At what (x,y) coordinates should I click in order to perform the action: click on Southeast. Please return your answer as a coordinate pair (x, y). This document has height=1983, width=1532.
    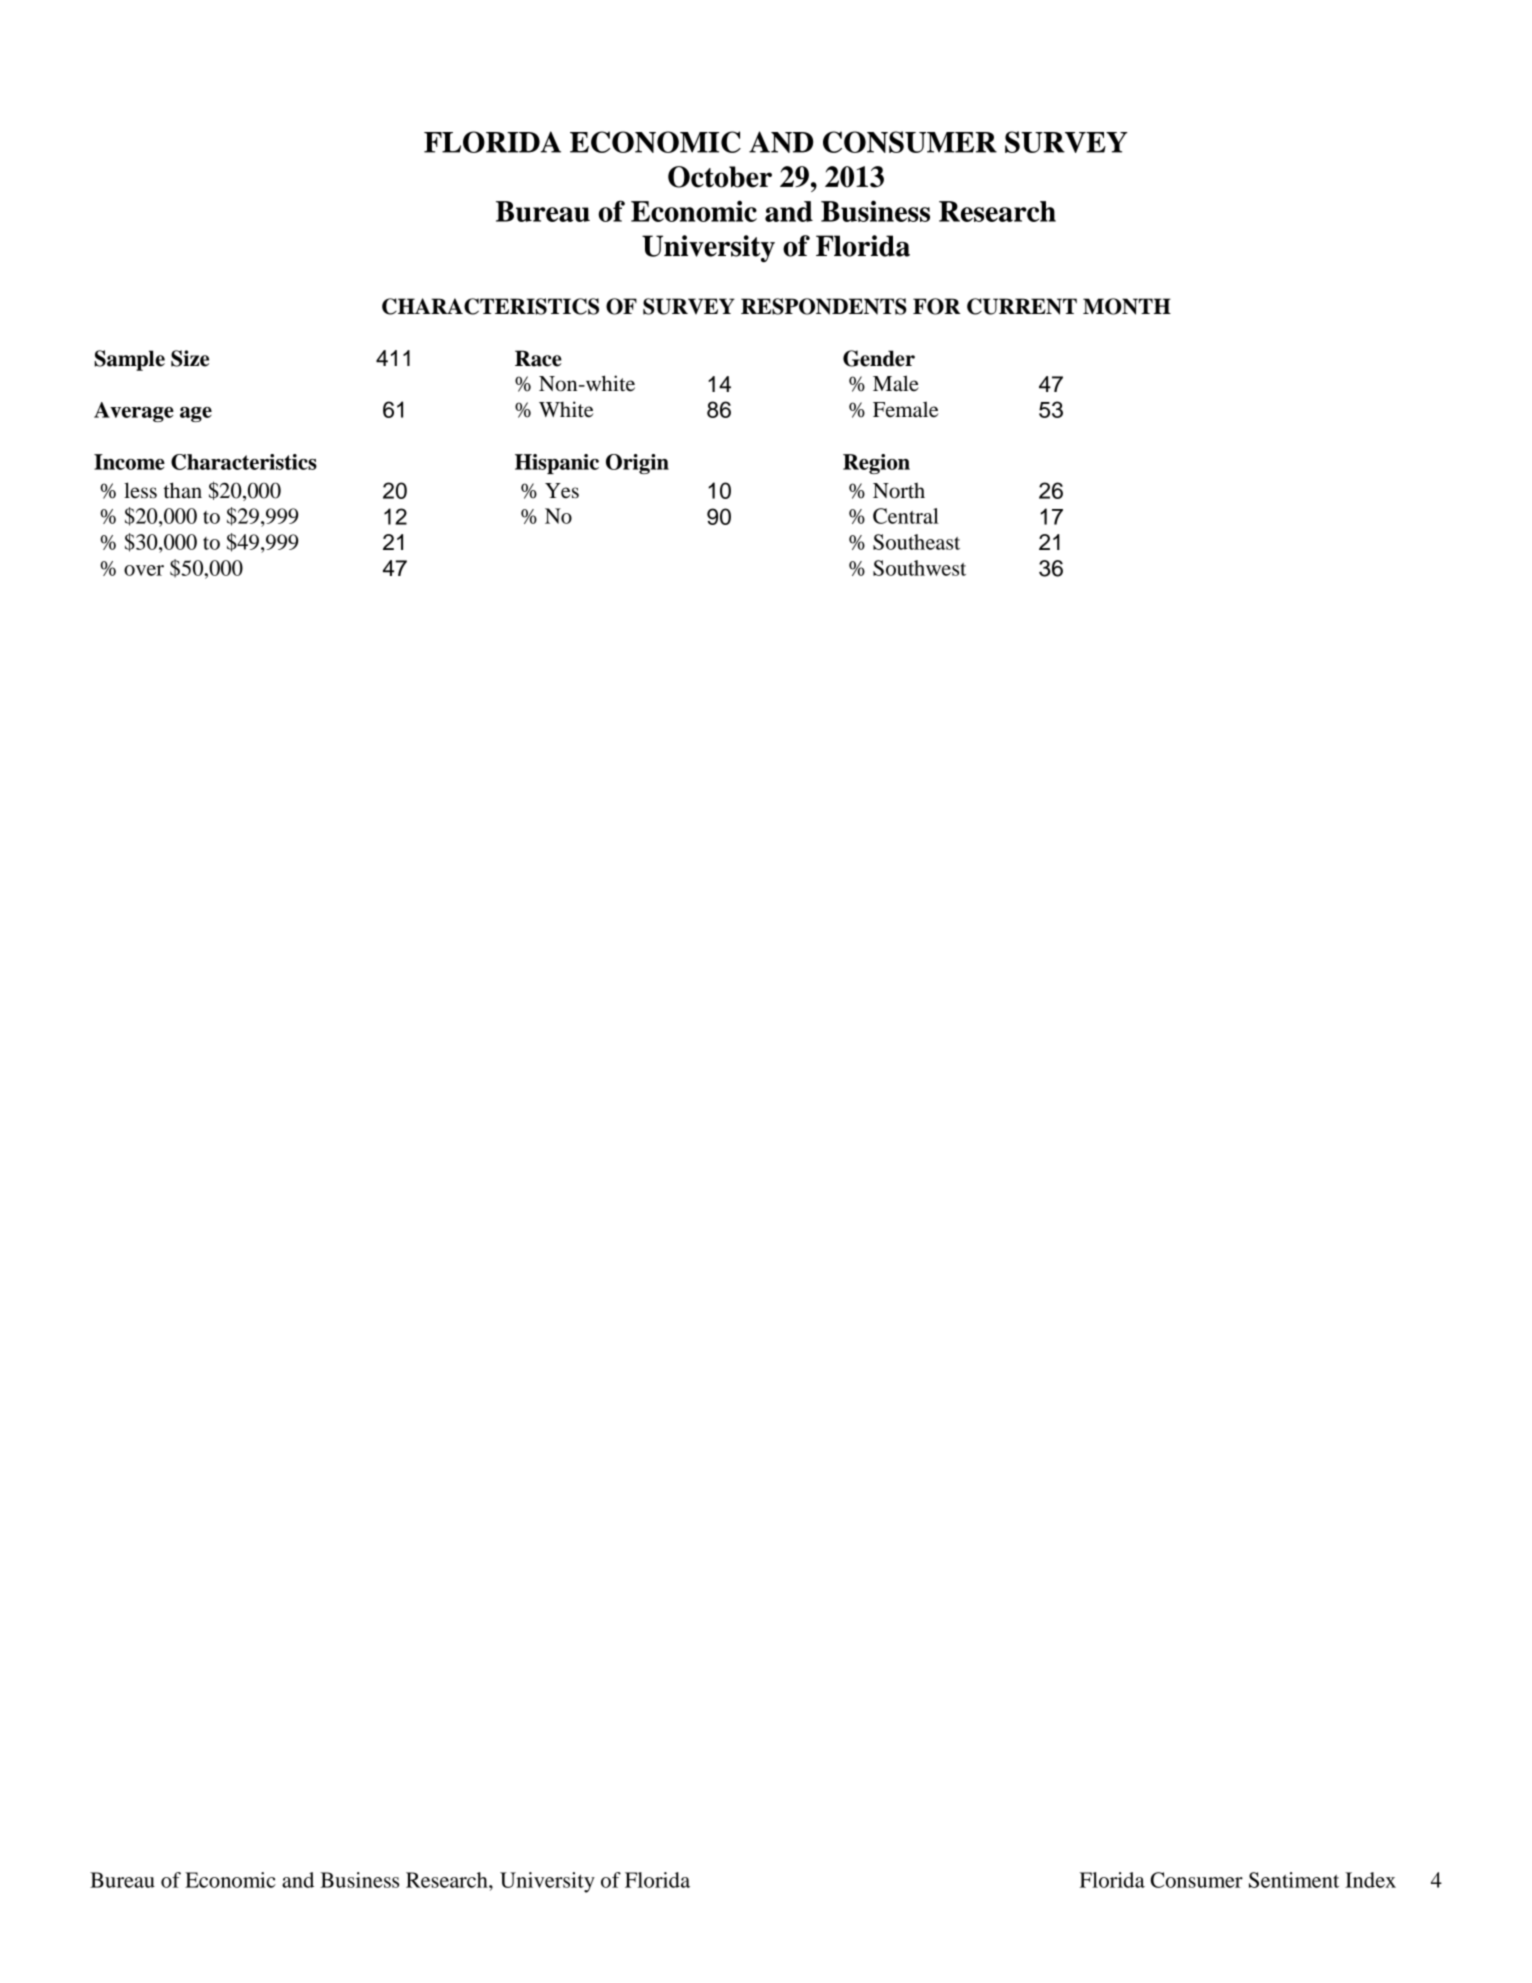
    Looking at the image, I should click on (916, 542).
